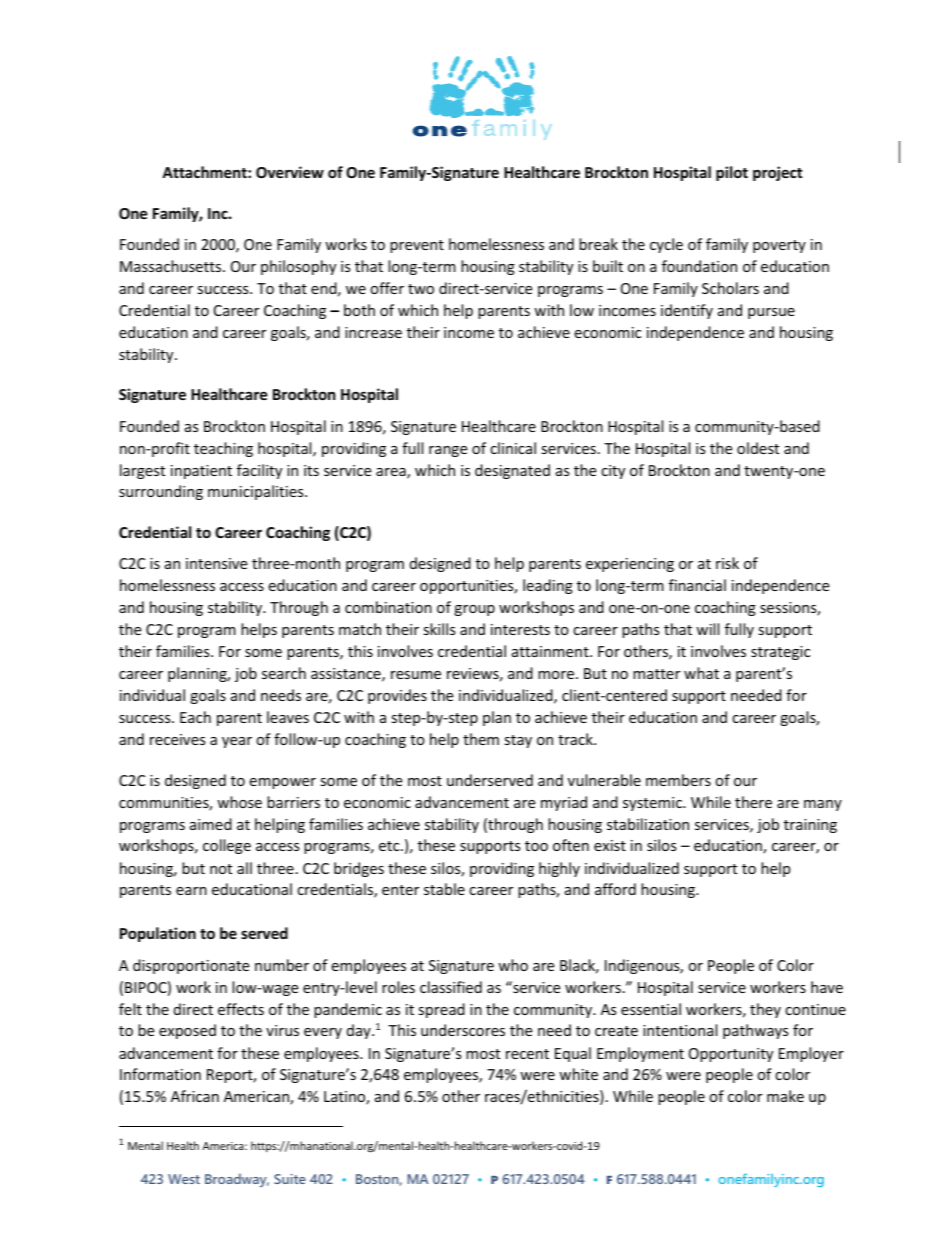 The image size is (952, 1233). Describe the element at coordinates (753, 802) in the screenshot. I see `there` at that location.
